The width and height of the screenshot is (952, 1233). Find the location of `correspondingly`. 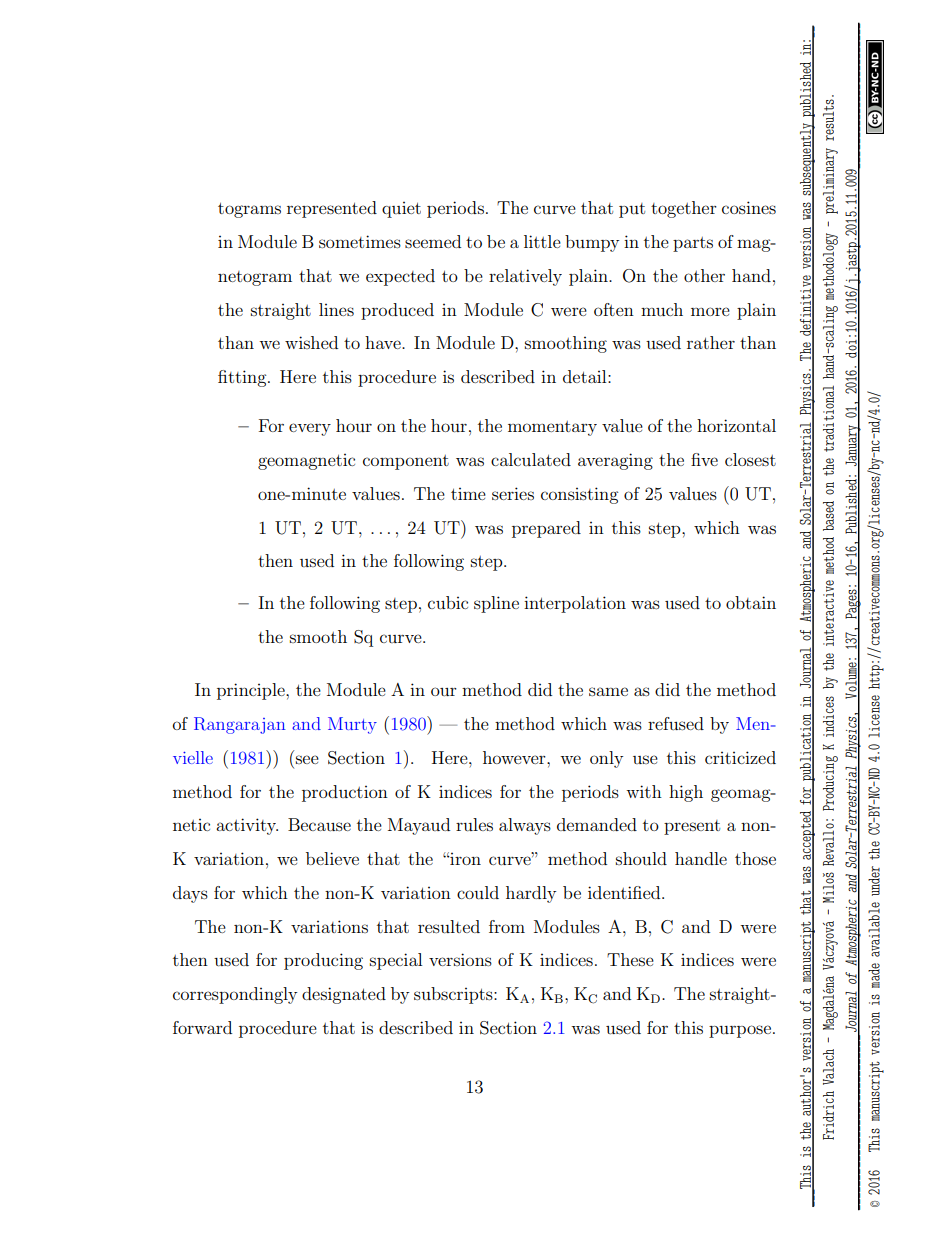

correspondingly is located at coordinates (235, 995).
